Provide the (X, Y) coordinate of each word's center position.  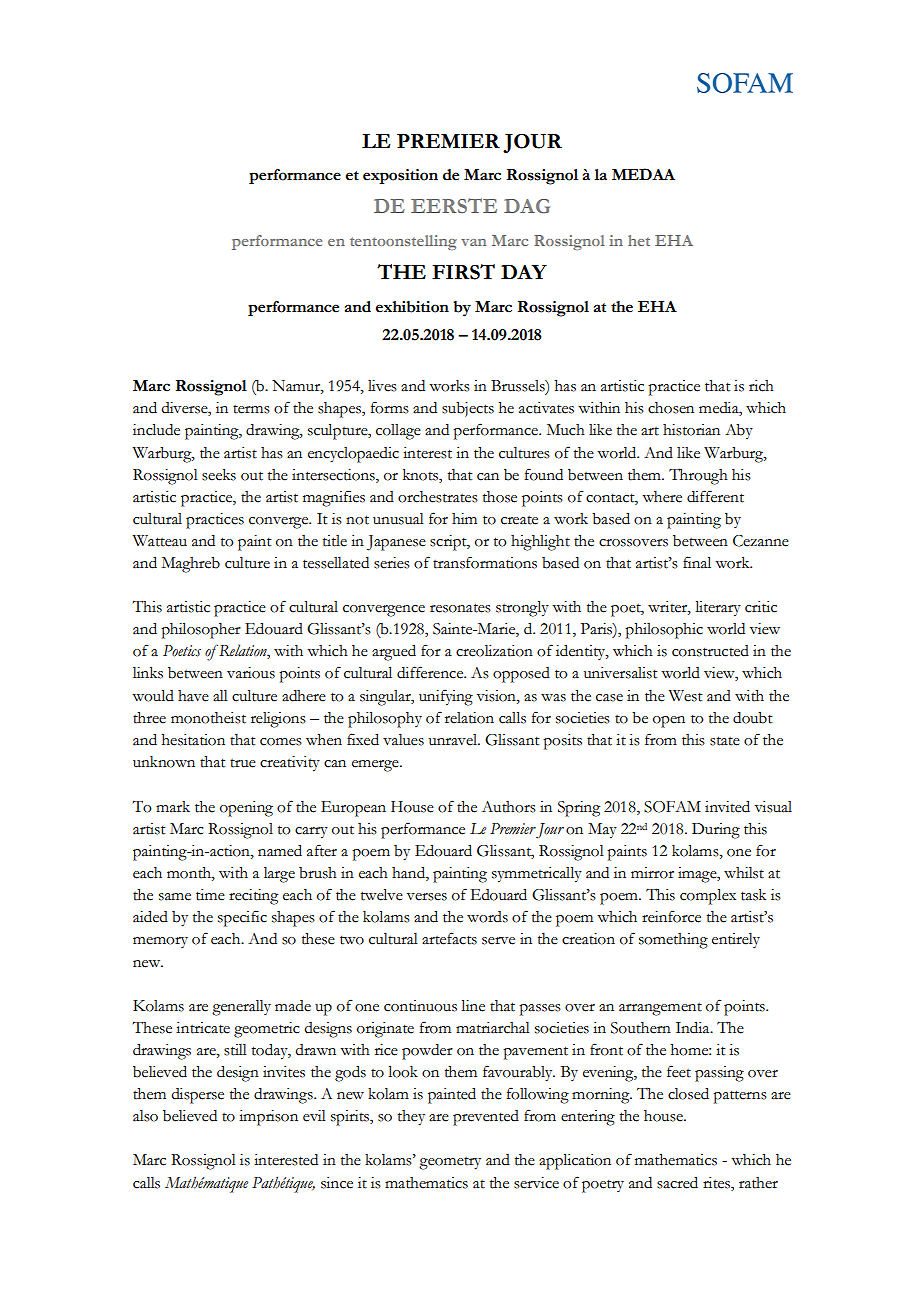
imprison (268, 1118)
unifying (446, 697)
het (639, 240)
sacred (677, 1183)
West (685, 696)
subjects (468, 409)
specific (242, 918)
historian (691, 430)
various (251, 673)
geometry (450, 1163)
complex (708, 897)
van (473, 242)
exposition (400, 176)
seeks (219, 475)
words (487, 917)
